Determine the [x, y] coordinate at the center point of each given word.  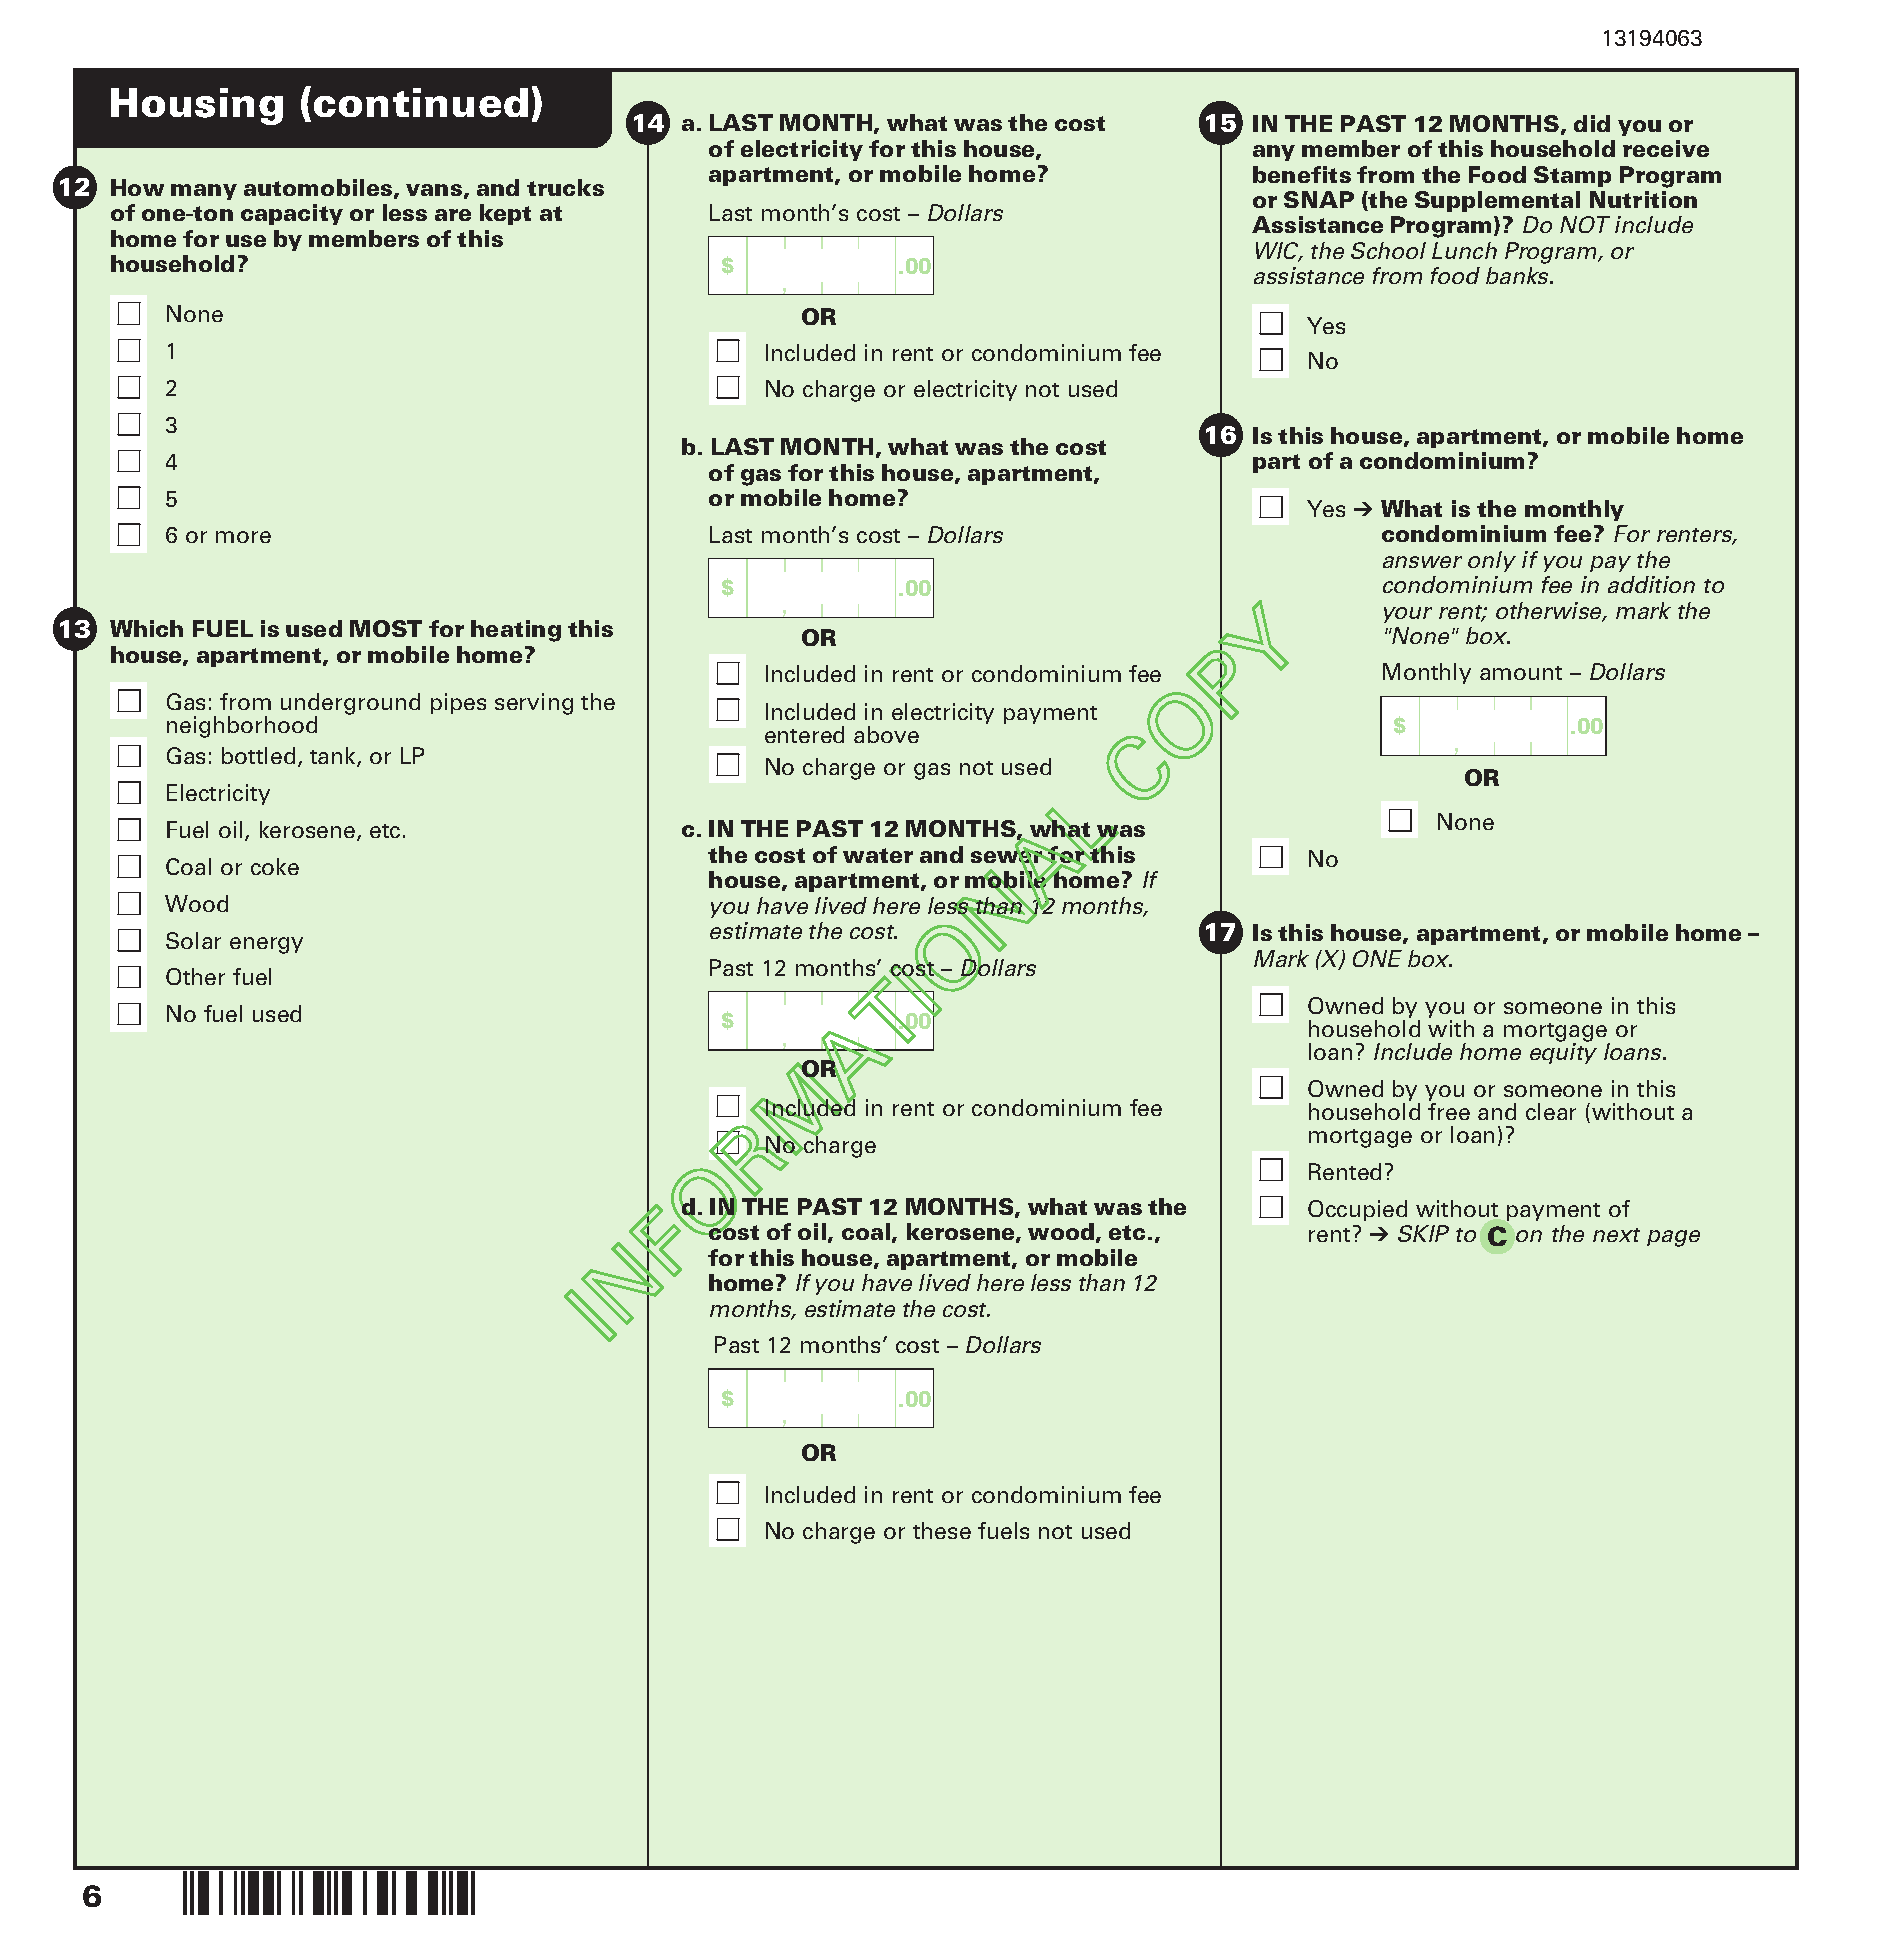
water [878, 855]
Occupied [1357, 1210]
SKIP [1423, 1233]
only [1492, 561]
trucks [565, 187]
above [886, 734]
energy [266, 945]
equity [1563, 1053]
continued [421, 102]
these [942, 1530]
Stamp [1572, 176]
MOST [386, 628]
